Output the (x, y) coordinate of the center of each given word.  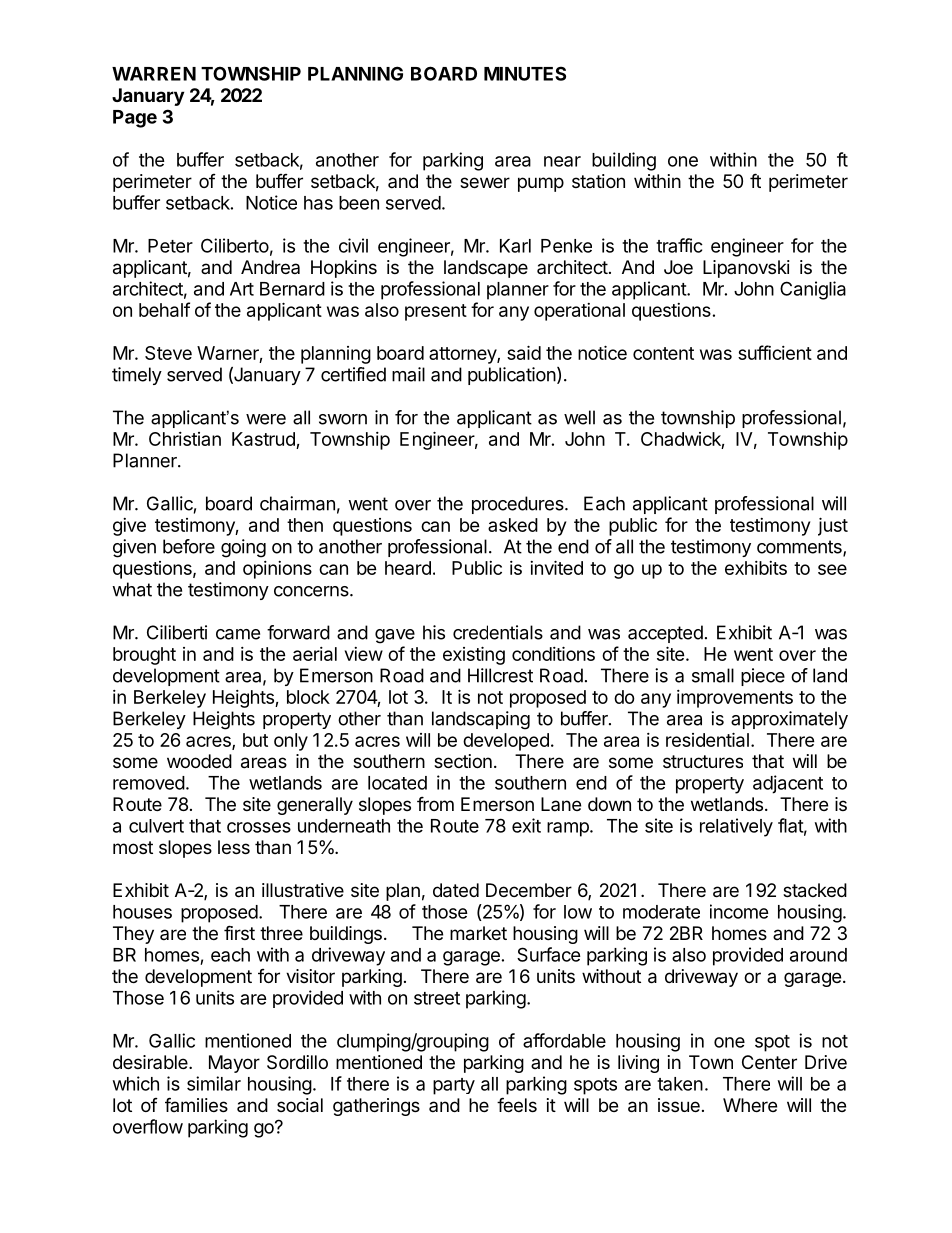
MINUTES (525, 73)
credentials (498, 632)
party (454, 1086)
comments (800, 548)
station (598, 181)
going (243, 548)
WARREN (154, 74)
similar (214, 1083)
